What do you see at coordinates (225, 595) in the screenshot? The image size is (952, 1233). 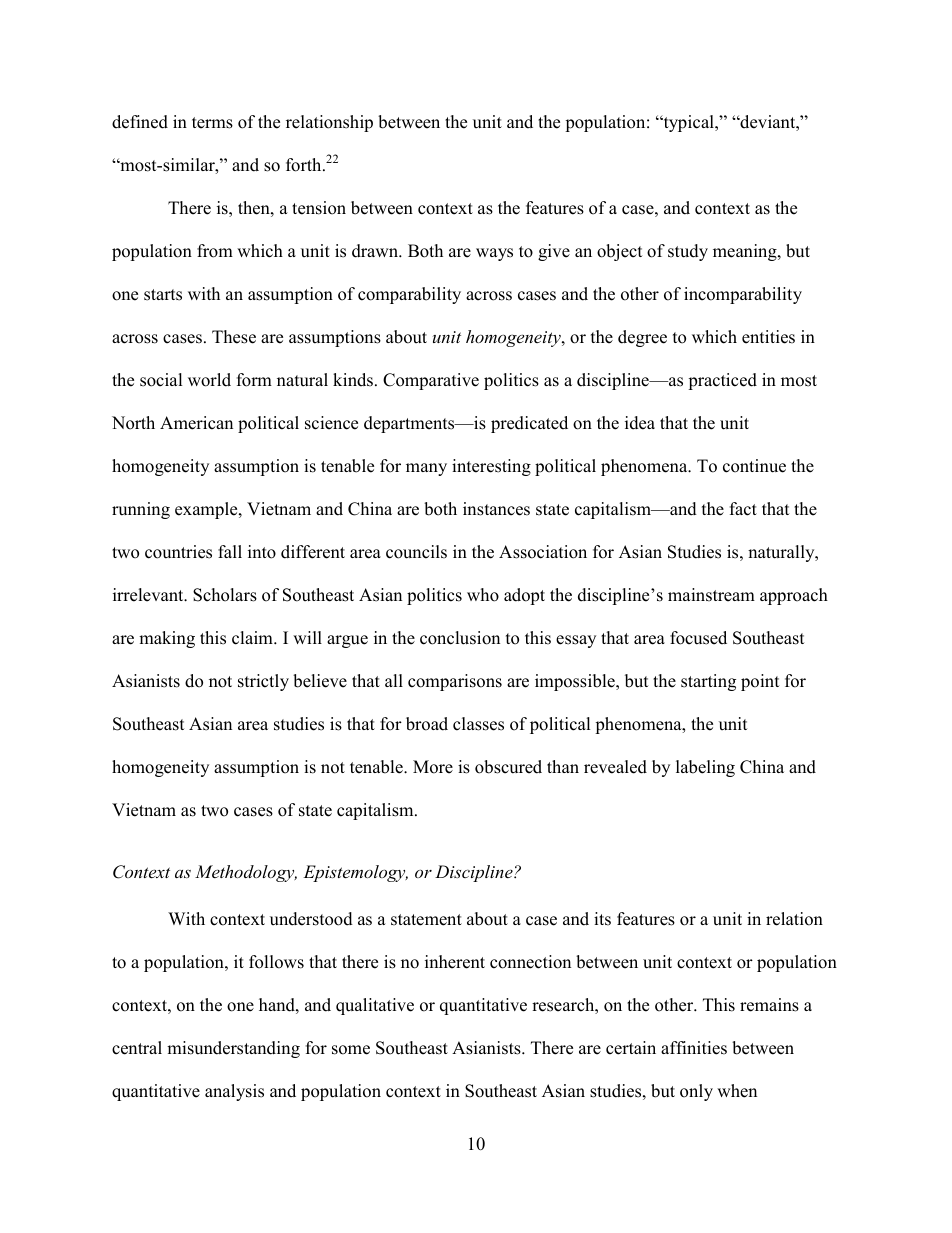 I see `Scholars` at bounding box center [225, 595].
